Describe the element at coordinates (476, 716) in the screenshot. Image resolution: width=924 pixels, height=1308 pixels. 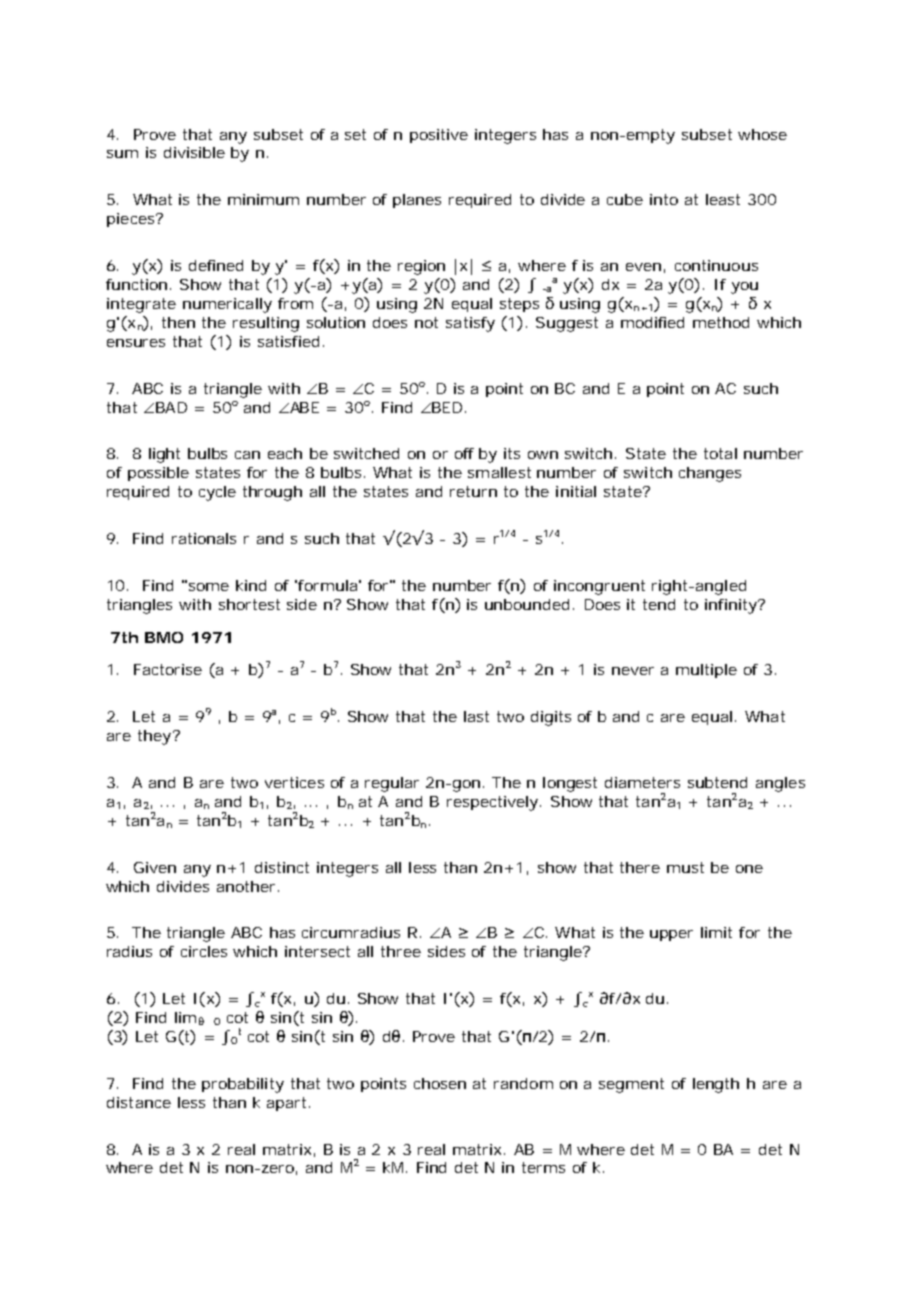
I see `last` at that location.
